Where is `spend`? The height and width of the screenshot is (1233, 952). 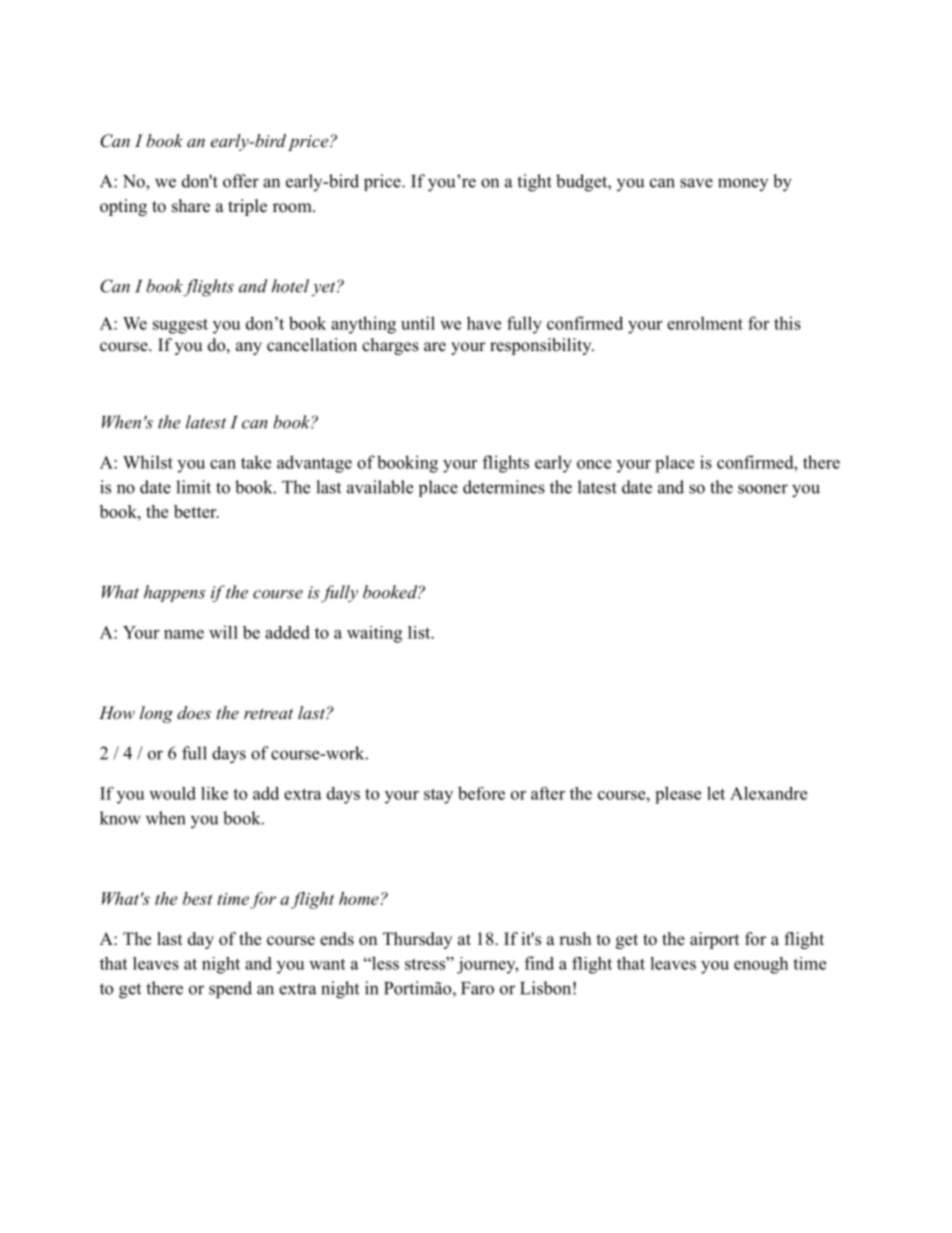 spend is located at coordinates (230, 990).
